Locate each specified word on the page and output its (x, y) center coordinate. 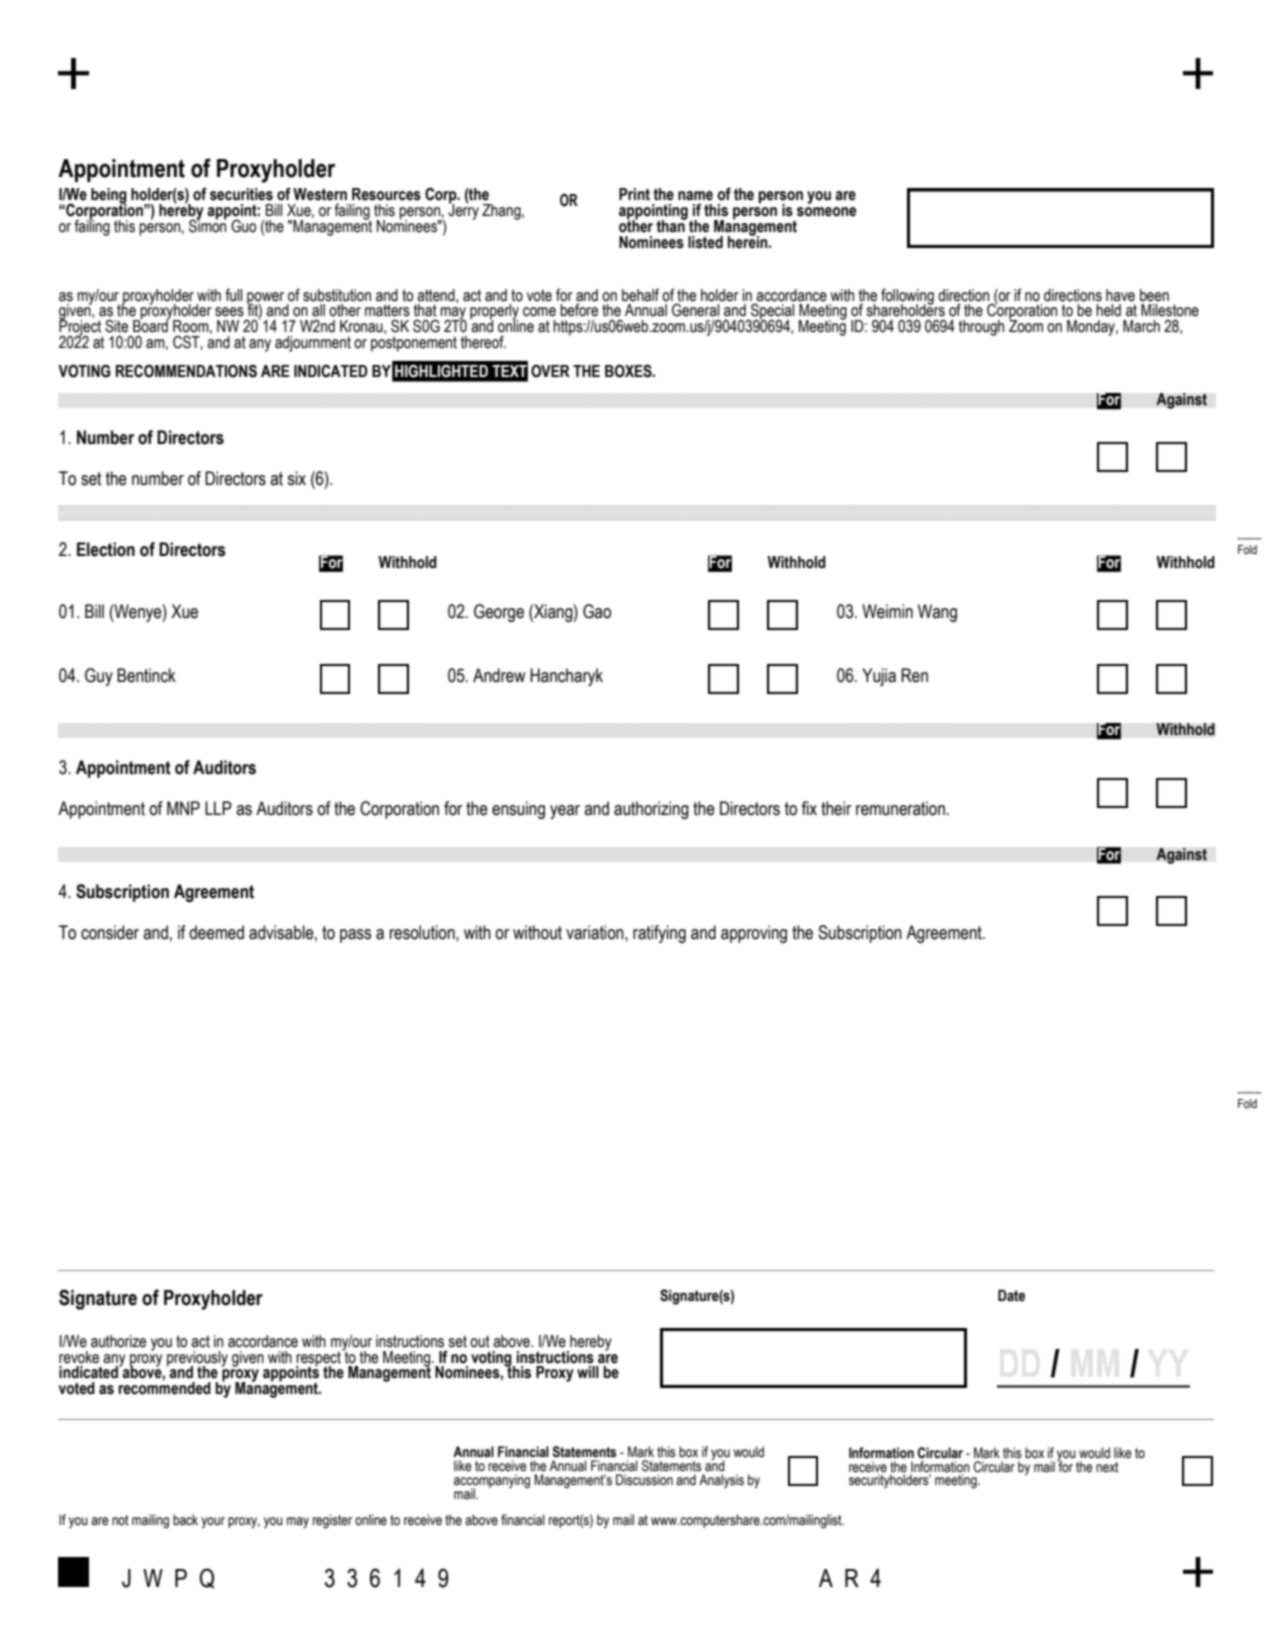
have (1120, 295)
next (1107, 1467)
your (213, 1522)
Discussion (644, 1480)
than (671, 225)
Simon (208, 225)
